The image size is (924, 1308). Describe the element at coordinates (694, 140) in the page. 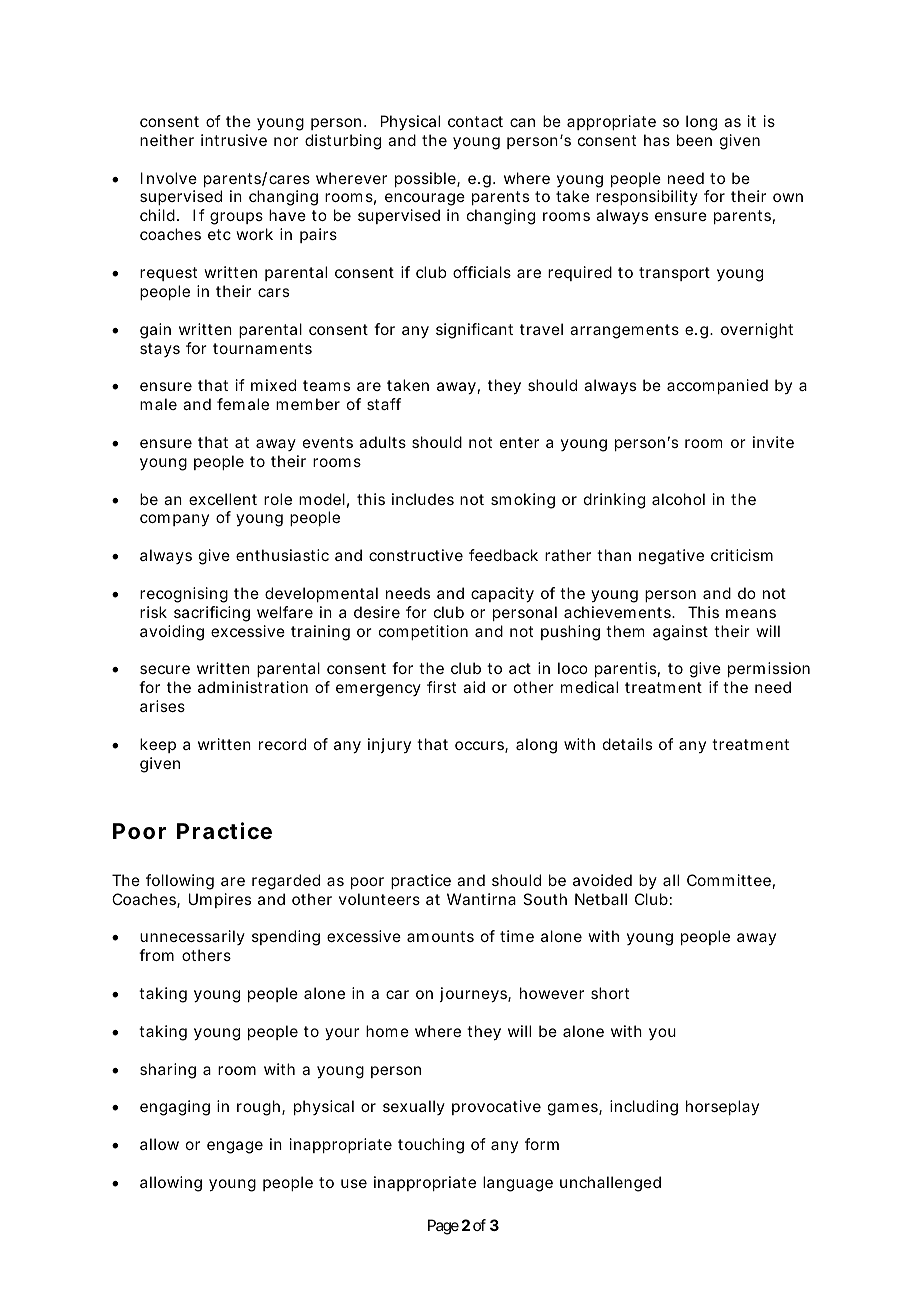

I see `been` at that location.
